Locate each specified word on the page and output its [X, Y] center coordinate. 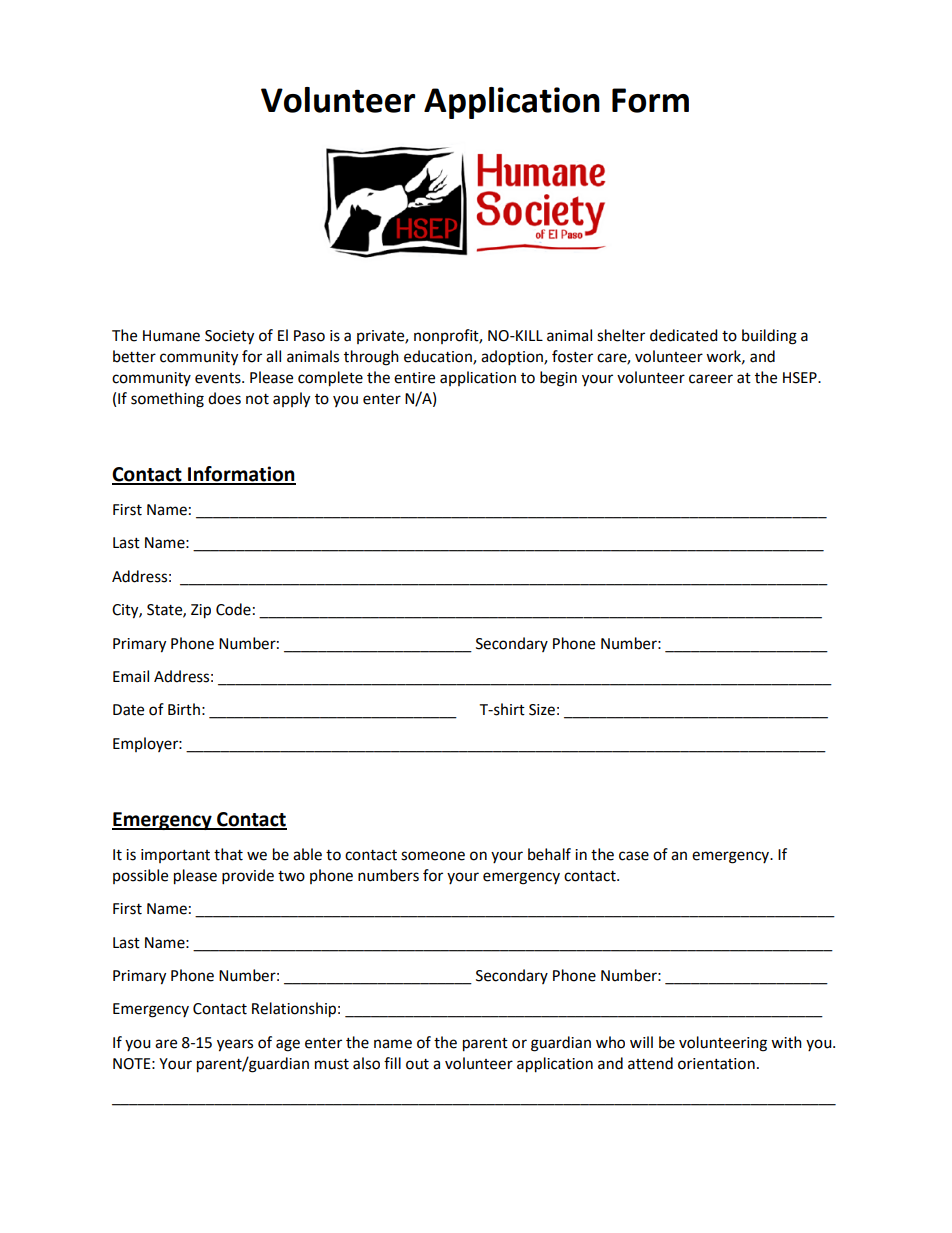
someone [433, 856]
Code [233, 609]
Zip [201, 611]
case [634, 856]
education [439, 357]
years [235, 1045]
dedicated [684, 335]
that [228, 854]
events [219, 378]
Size [542, 710]
